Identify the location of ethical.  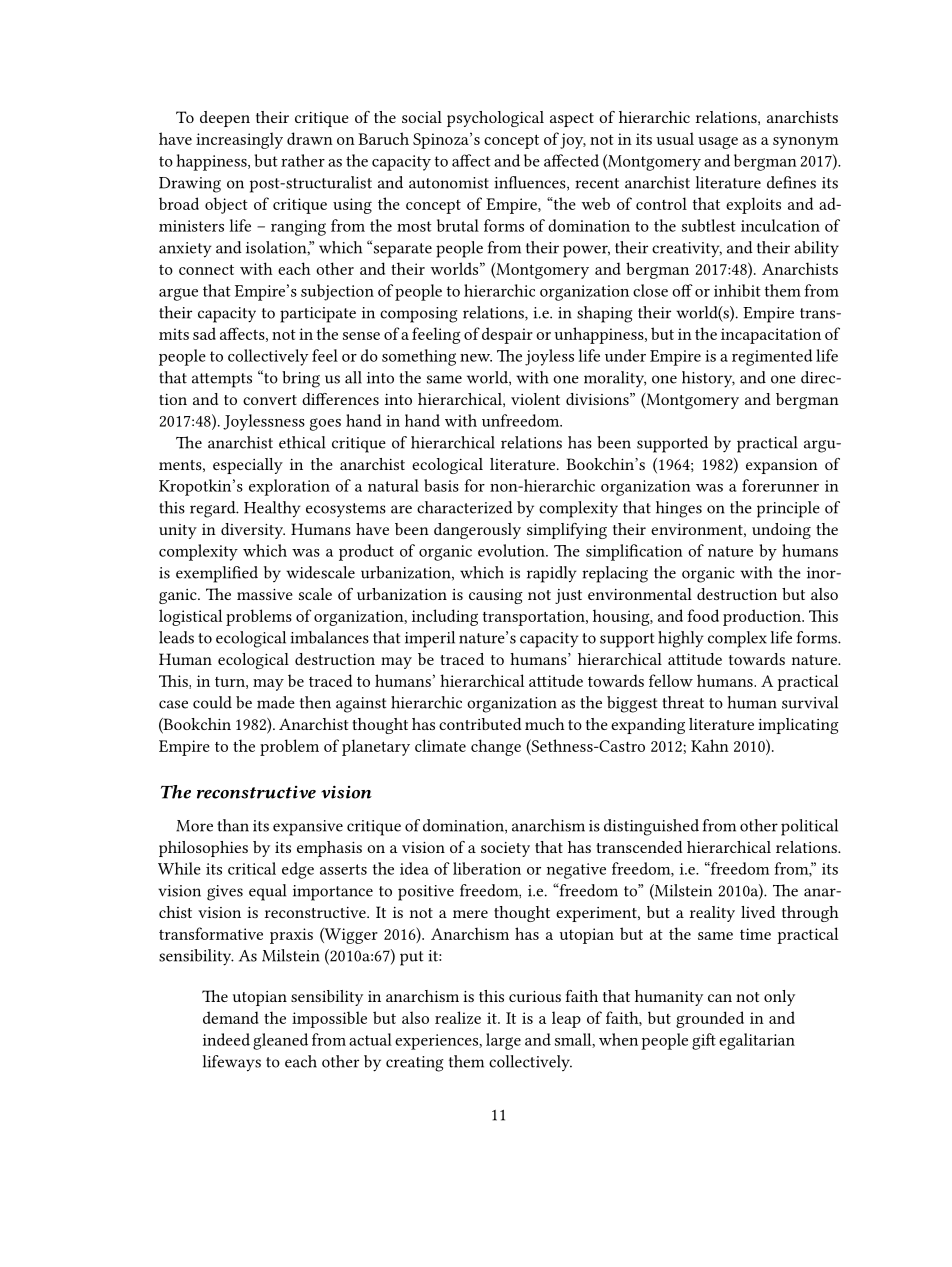
(302, 442).
